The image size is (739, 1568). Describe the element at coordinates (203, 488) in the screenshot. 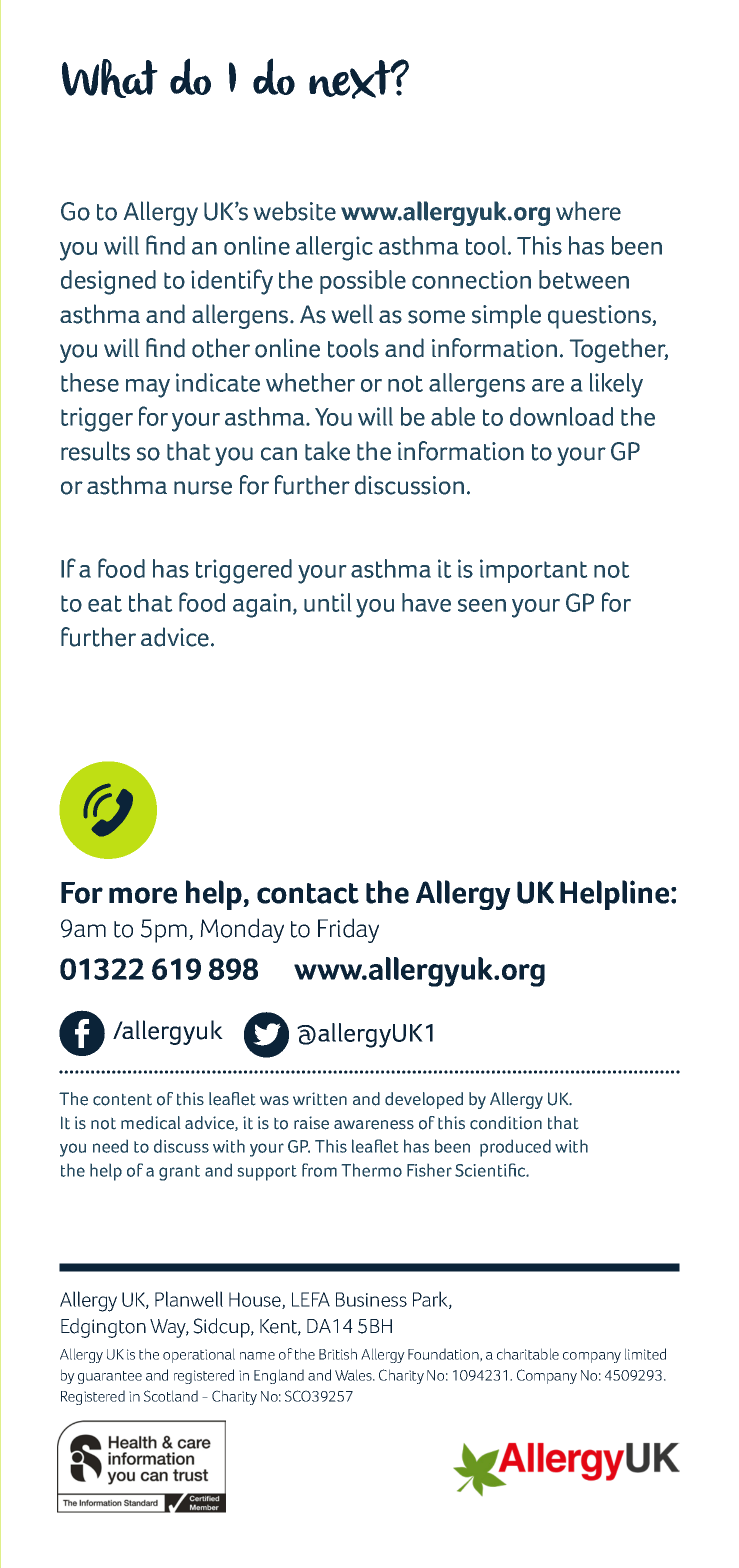

I see `nurse` at that location.
